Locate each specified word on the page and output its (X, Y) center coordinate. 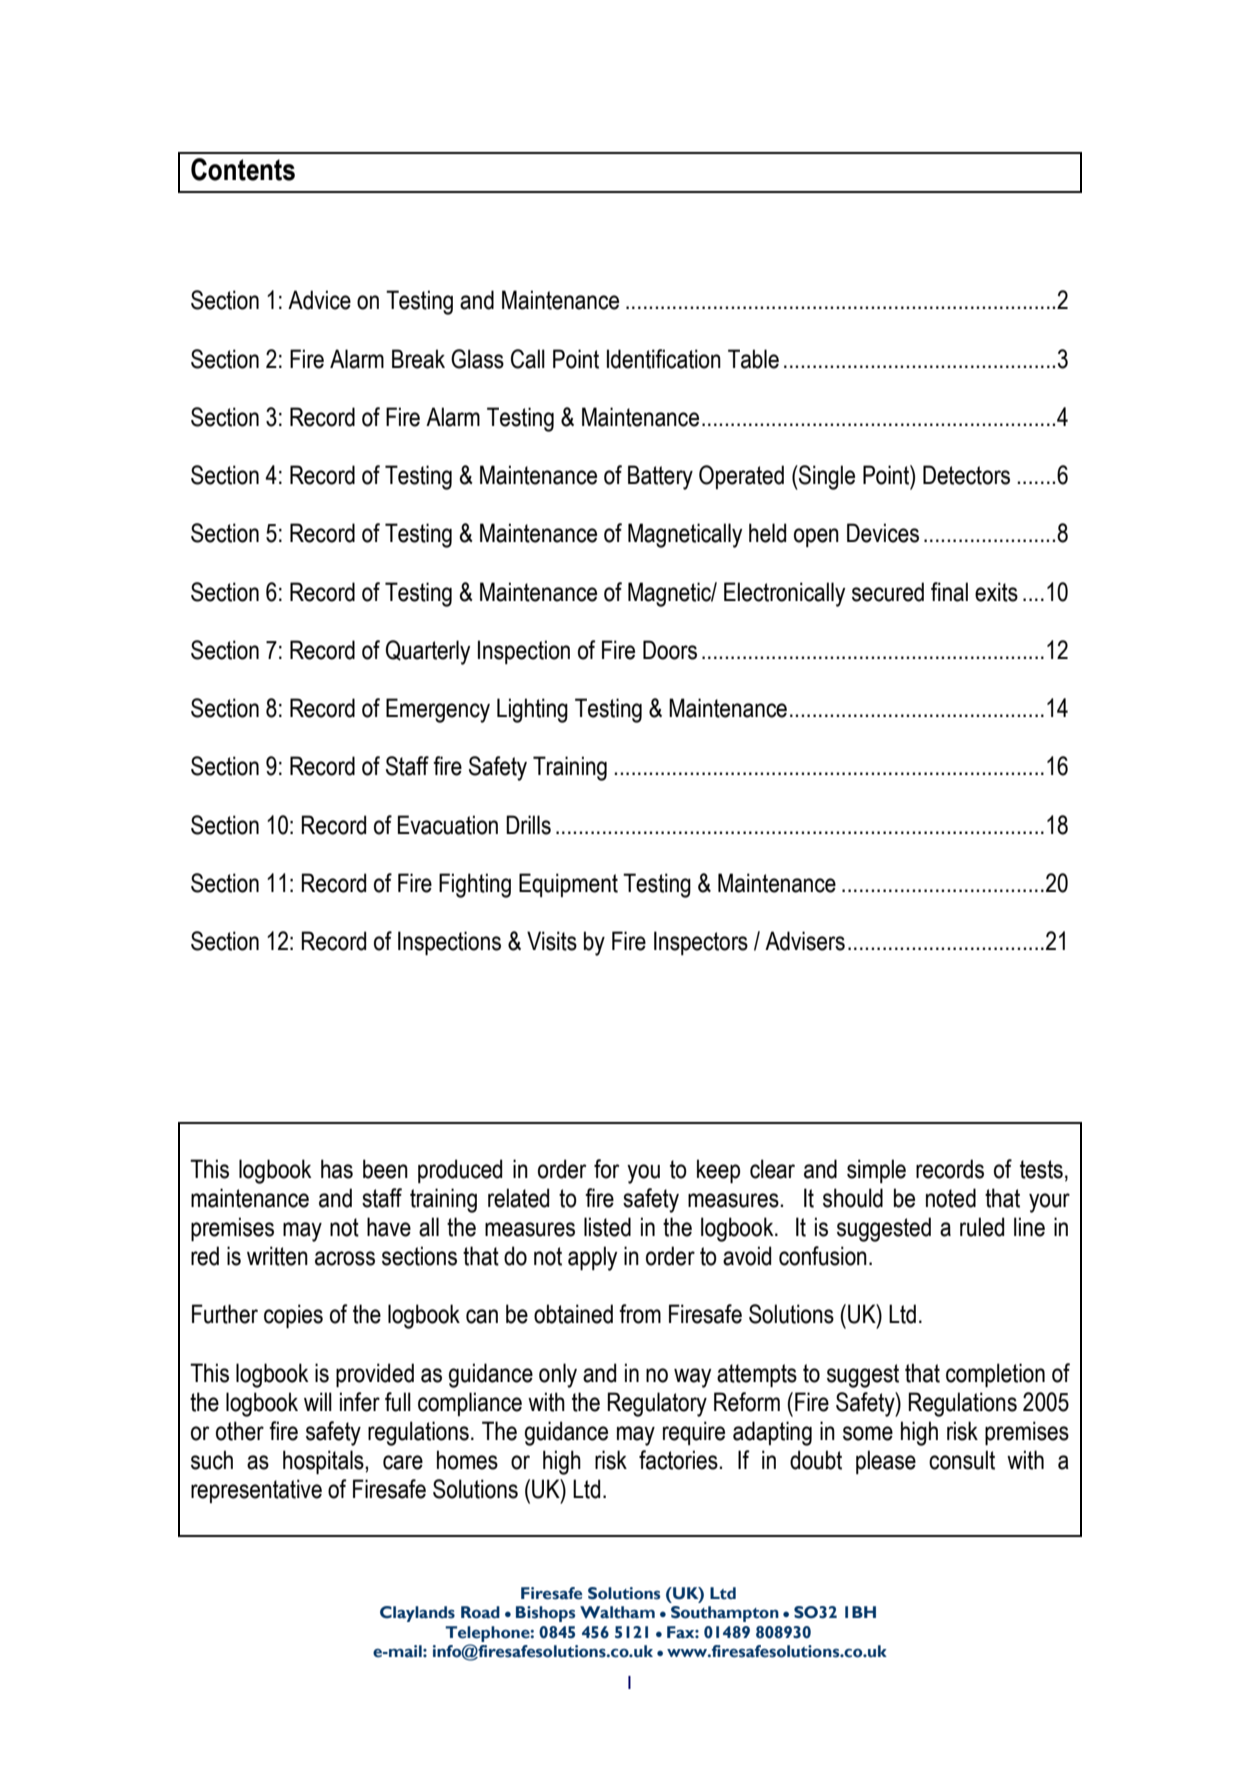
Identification (664, 359)
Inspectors (701, 943)
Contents (243, 169)
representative (256, 1491)
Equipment (568, 885)
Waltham (617, 1612)
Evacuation (448, 825)
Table (753, 359)
